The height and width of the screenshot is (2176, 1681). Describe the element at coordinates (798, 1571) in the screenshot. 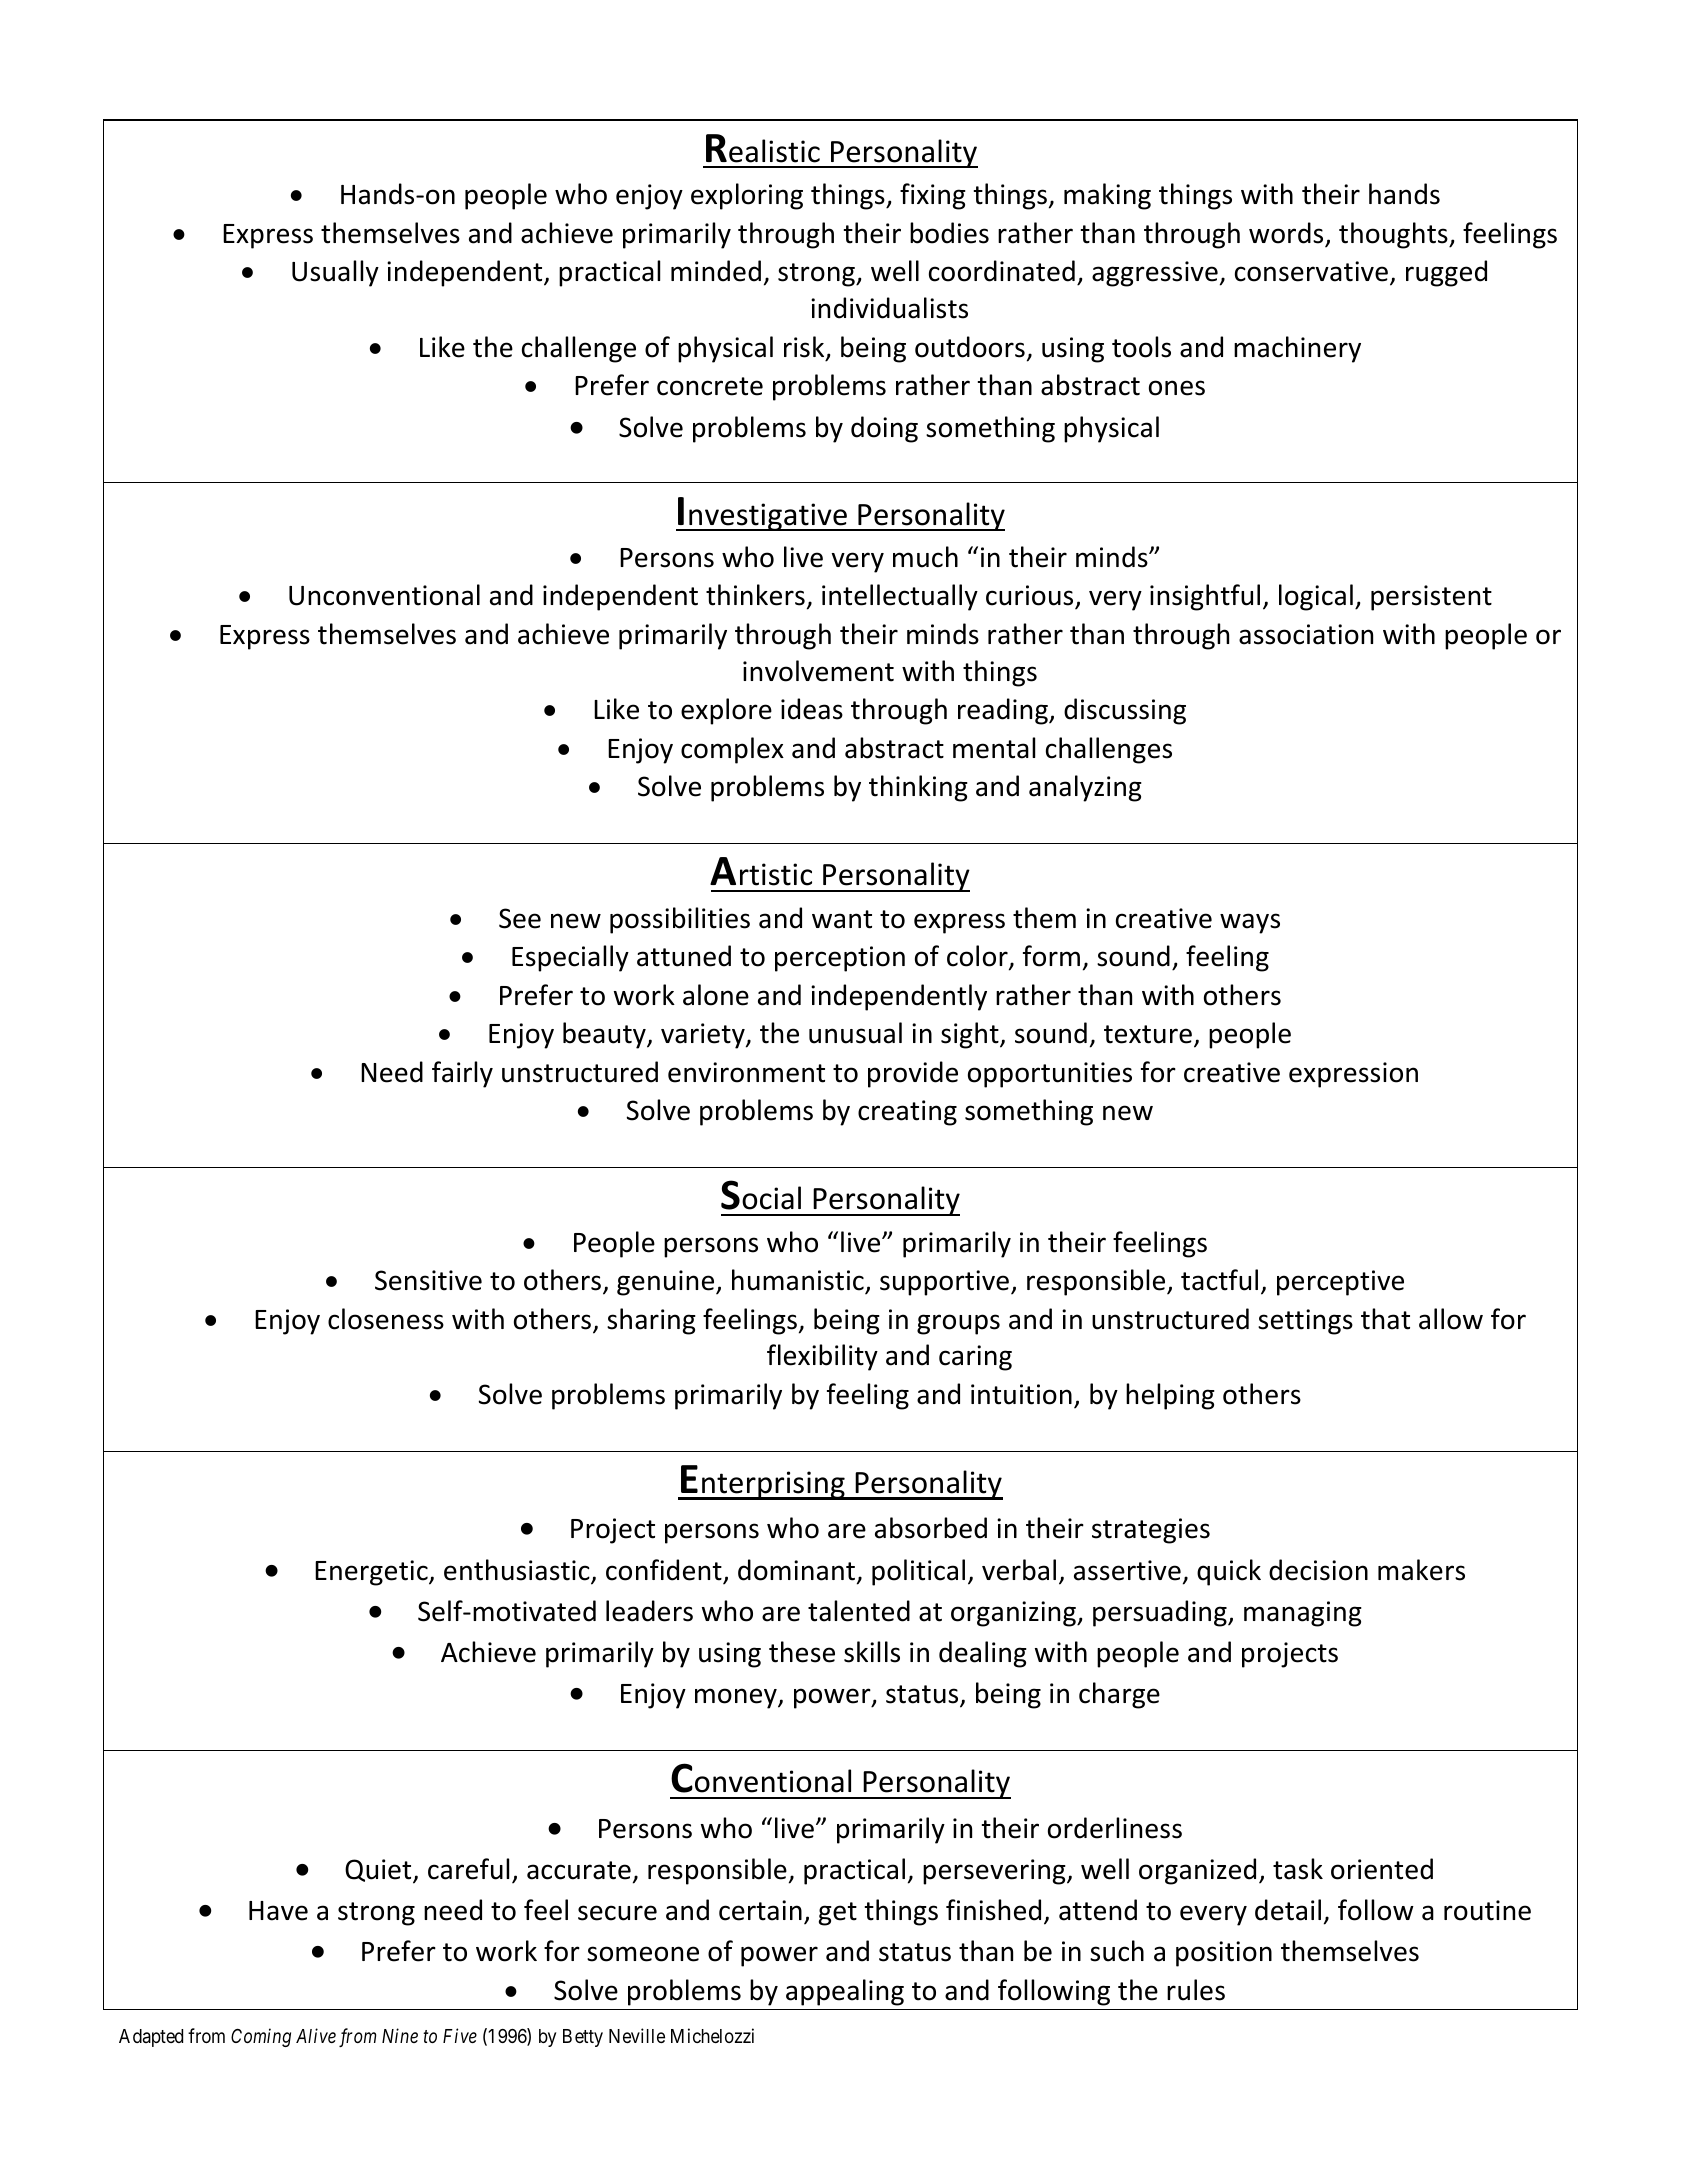

I see `dominant` at that location.
